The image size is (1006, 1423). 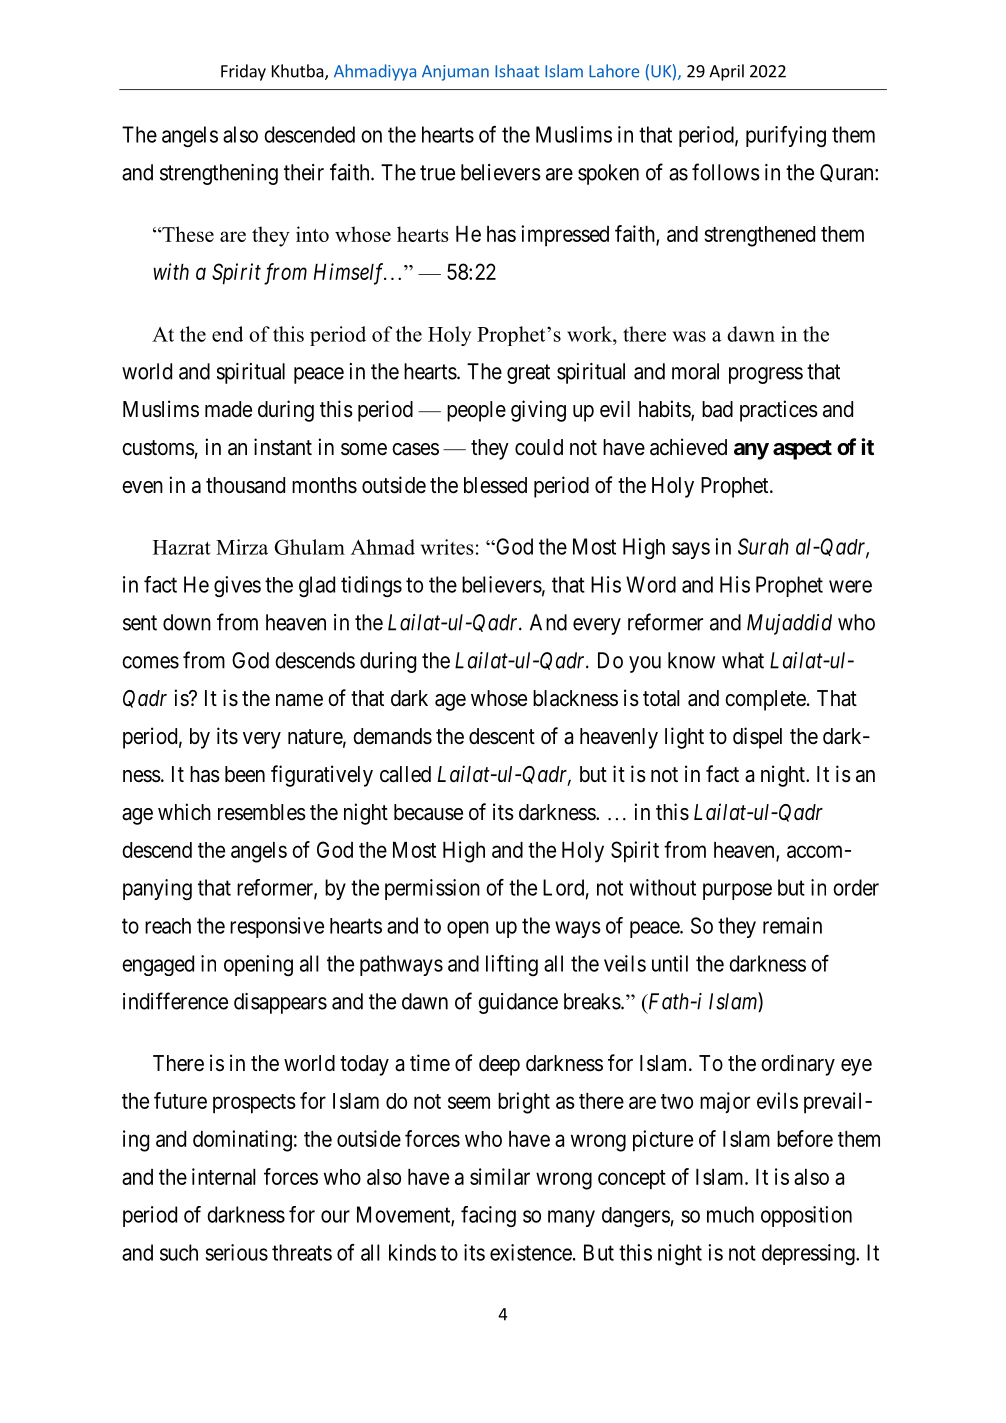 I want to click on Friday, so click(x=243, y=72).
